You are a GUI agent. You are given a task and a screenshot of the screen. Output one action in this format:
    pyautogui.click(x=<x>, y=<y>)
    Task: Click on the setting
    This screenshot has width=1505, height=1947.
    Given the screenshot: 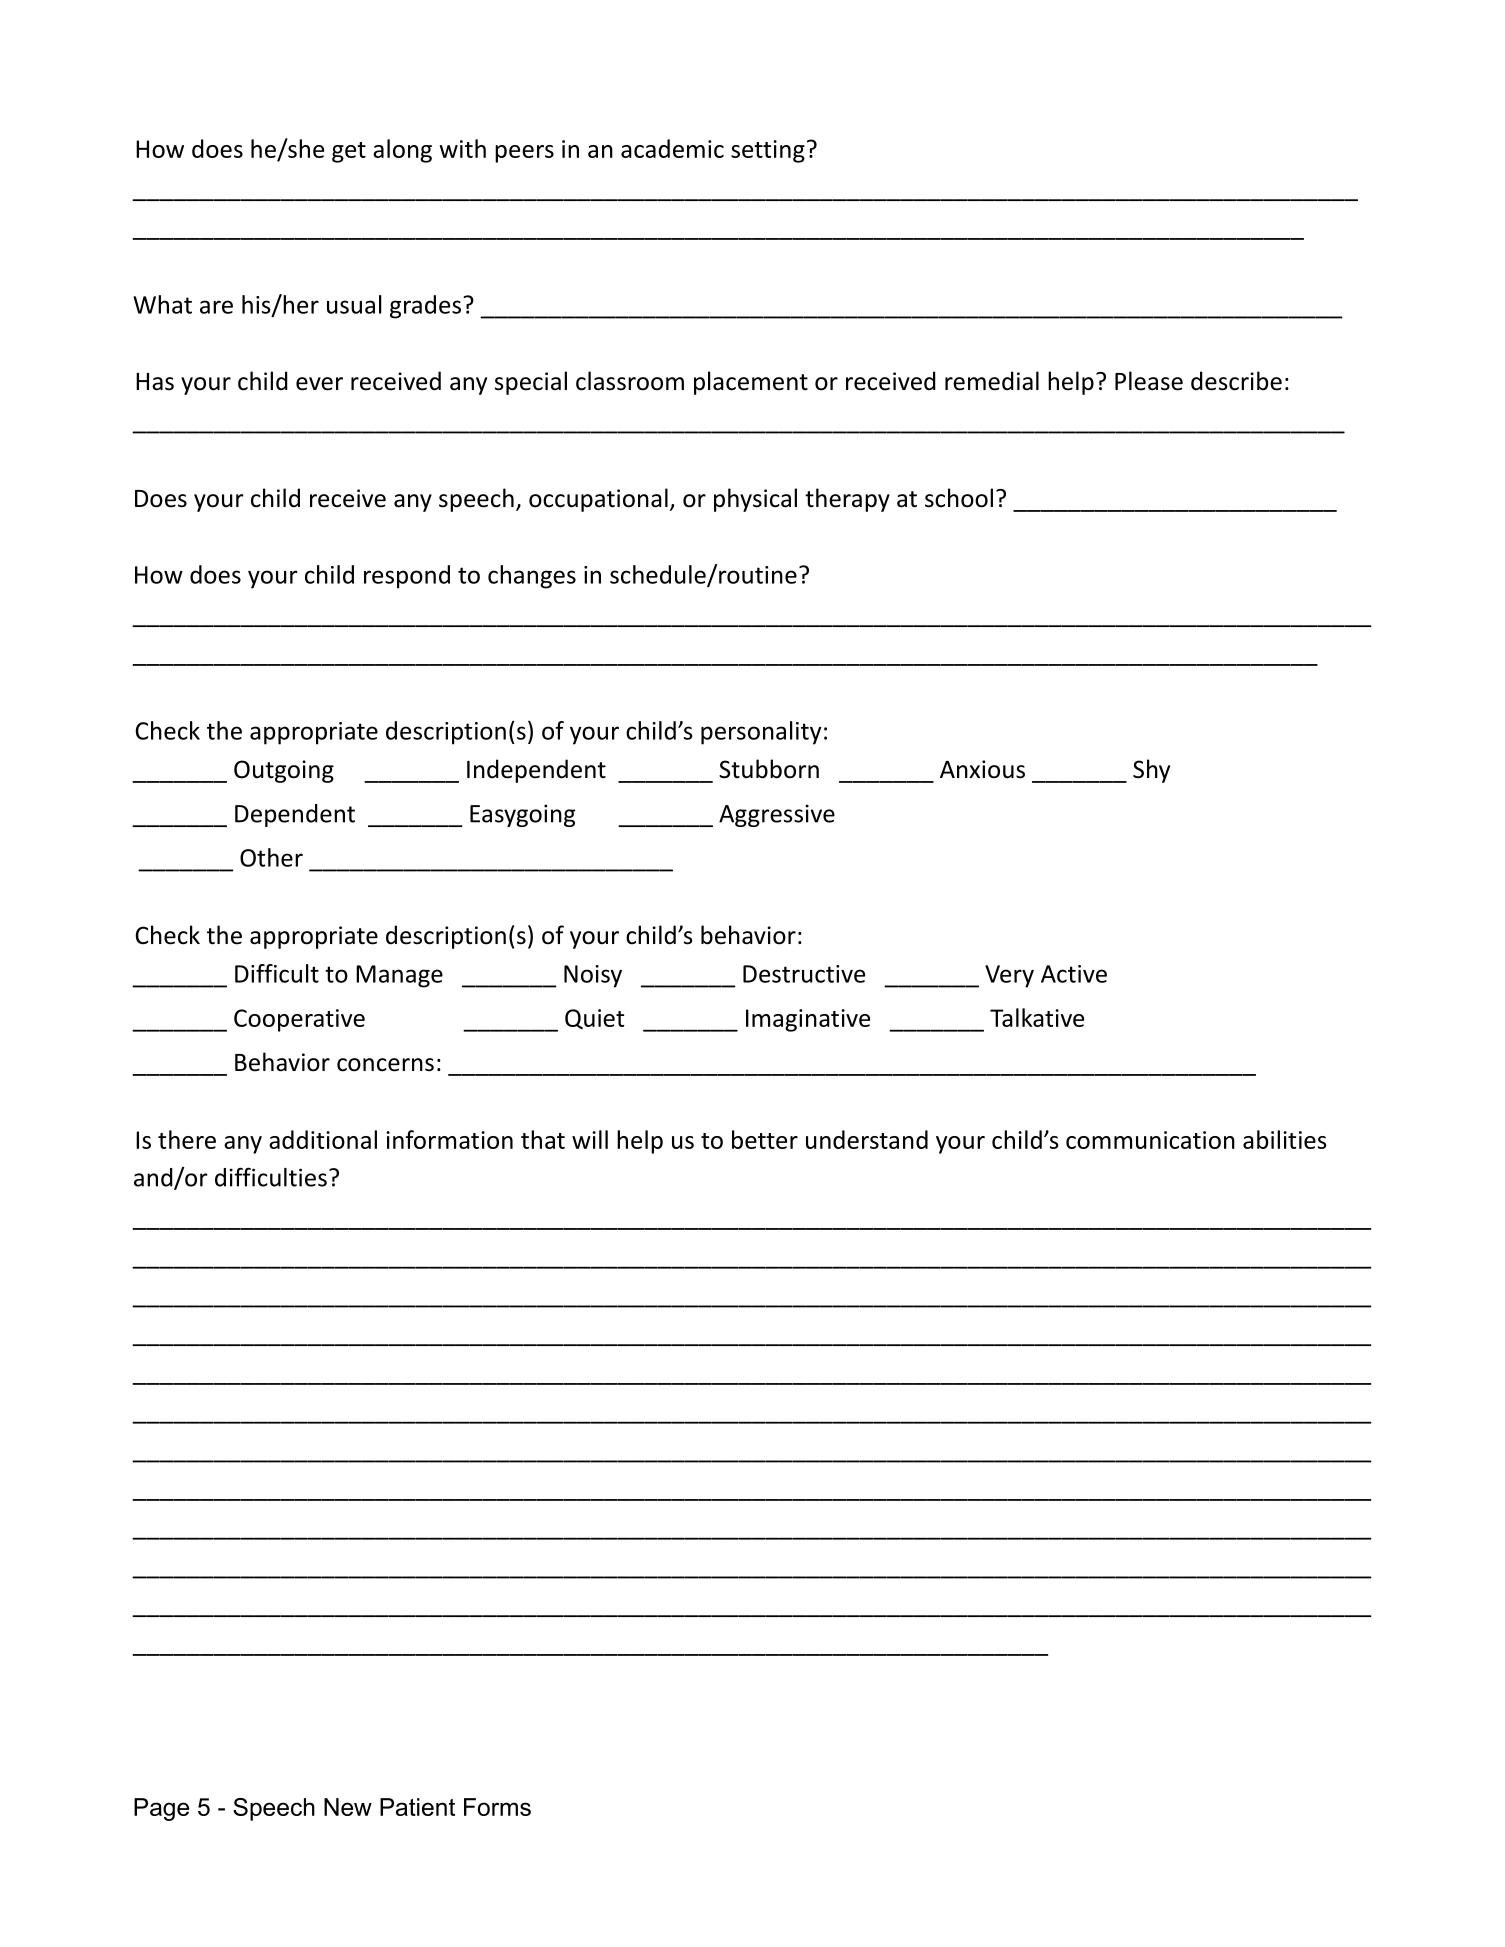 What is the action you would take?
    pyautogui.click(x=768, y=151)
